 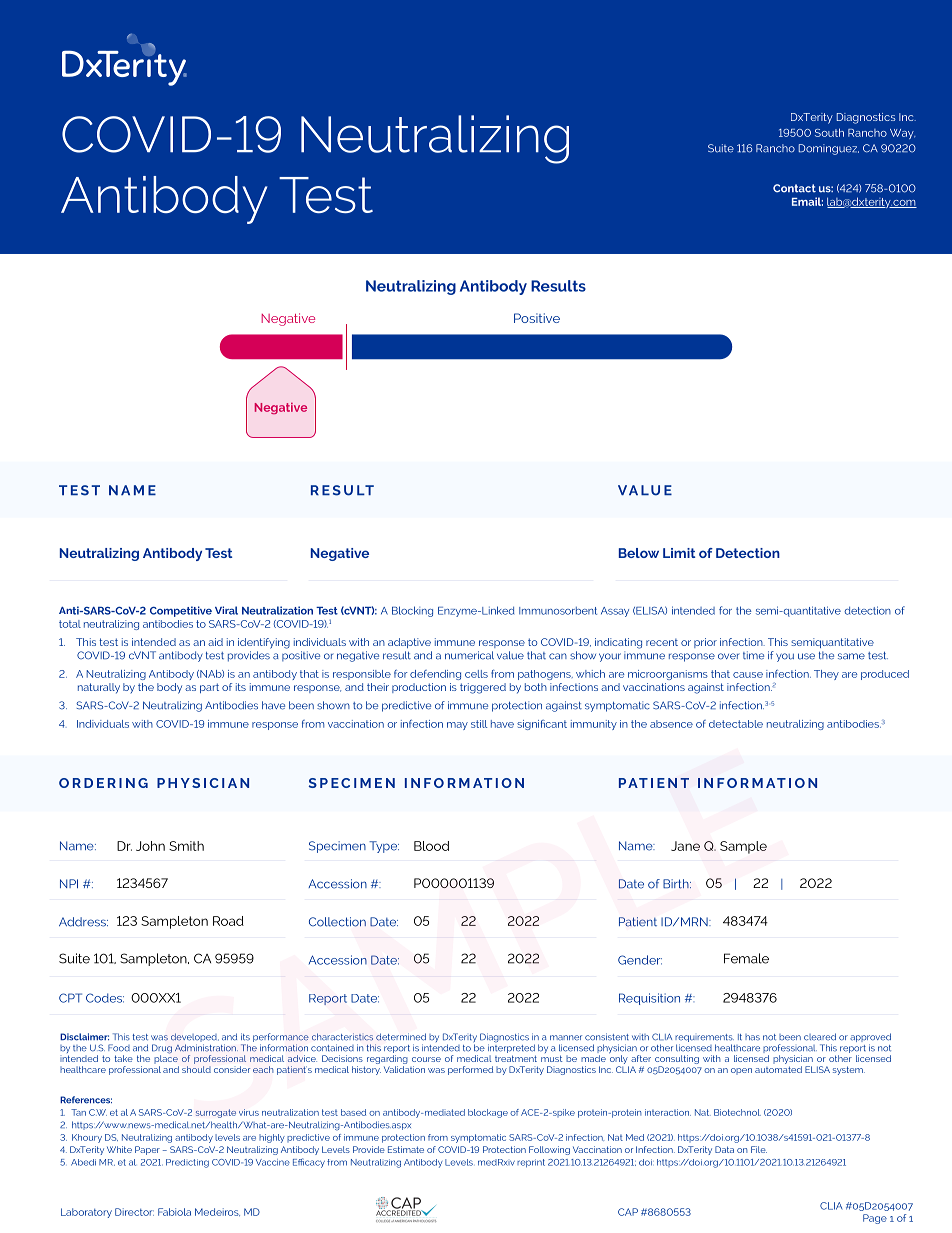 What do you see at coordinates (431, 846) in the document?
I see `Blood` at bounding box center [431, 846].
